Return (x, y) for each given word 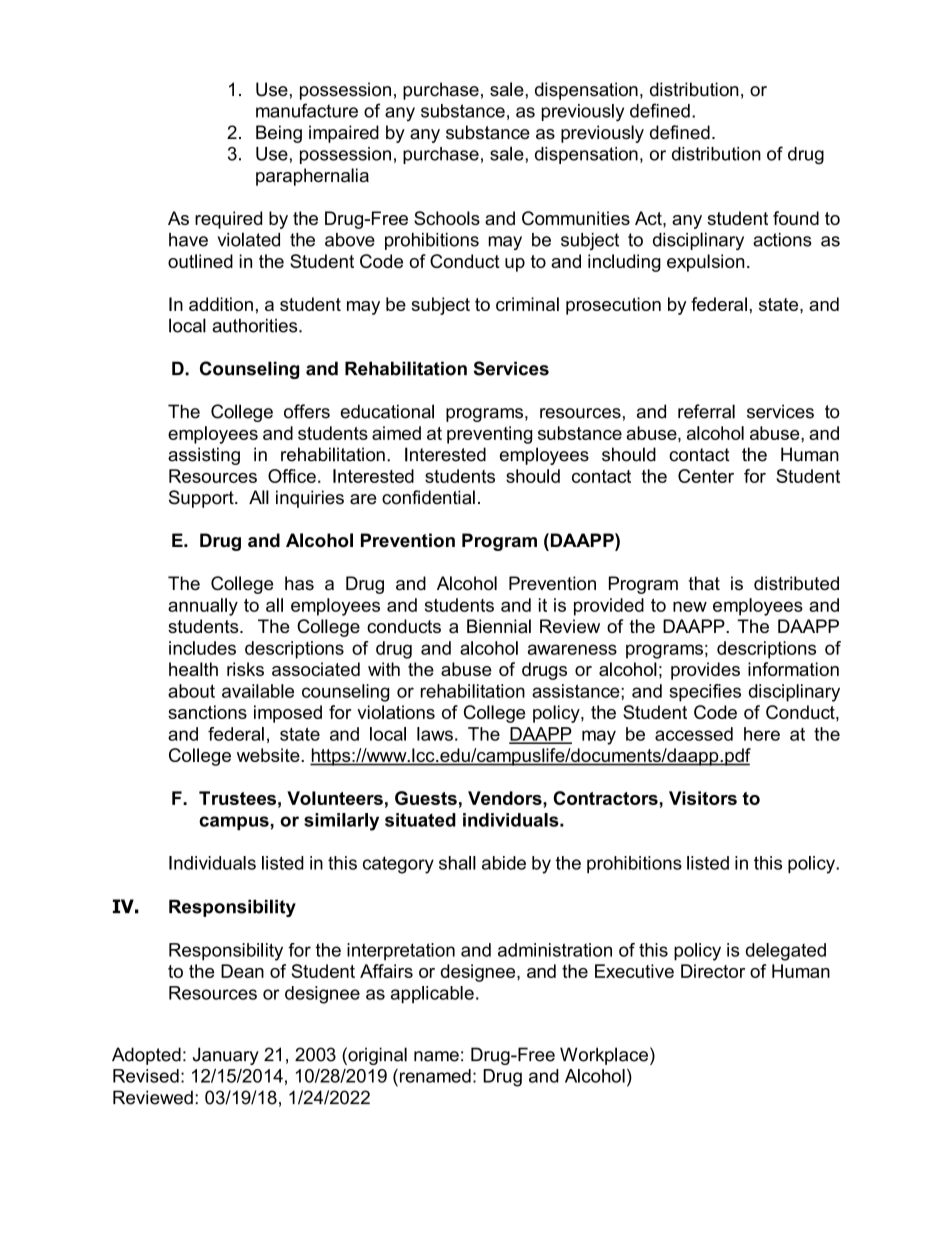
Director (713, 971)
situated (420, 820)
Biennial (499, 626)
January (226, 1056)
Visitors (703, 798)
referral (706, 411)
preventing (489, 435)
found (796, 218)
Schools (447, 218)
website (269, 755)
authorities (256, 325)
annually (203, 607)
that (704, 583)
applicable (432, 994)
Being (279, 134)
